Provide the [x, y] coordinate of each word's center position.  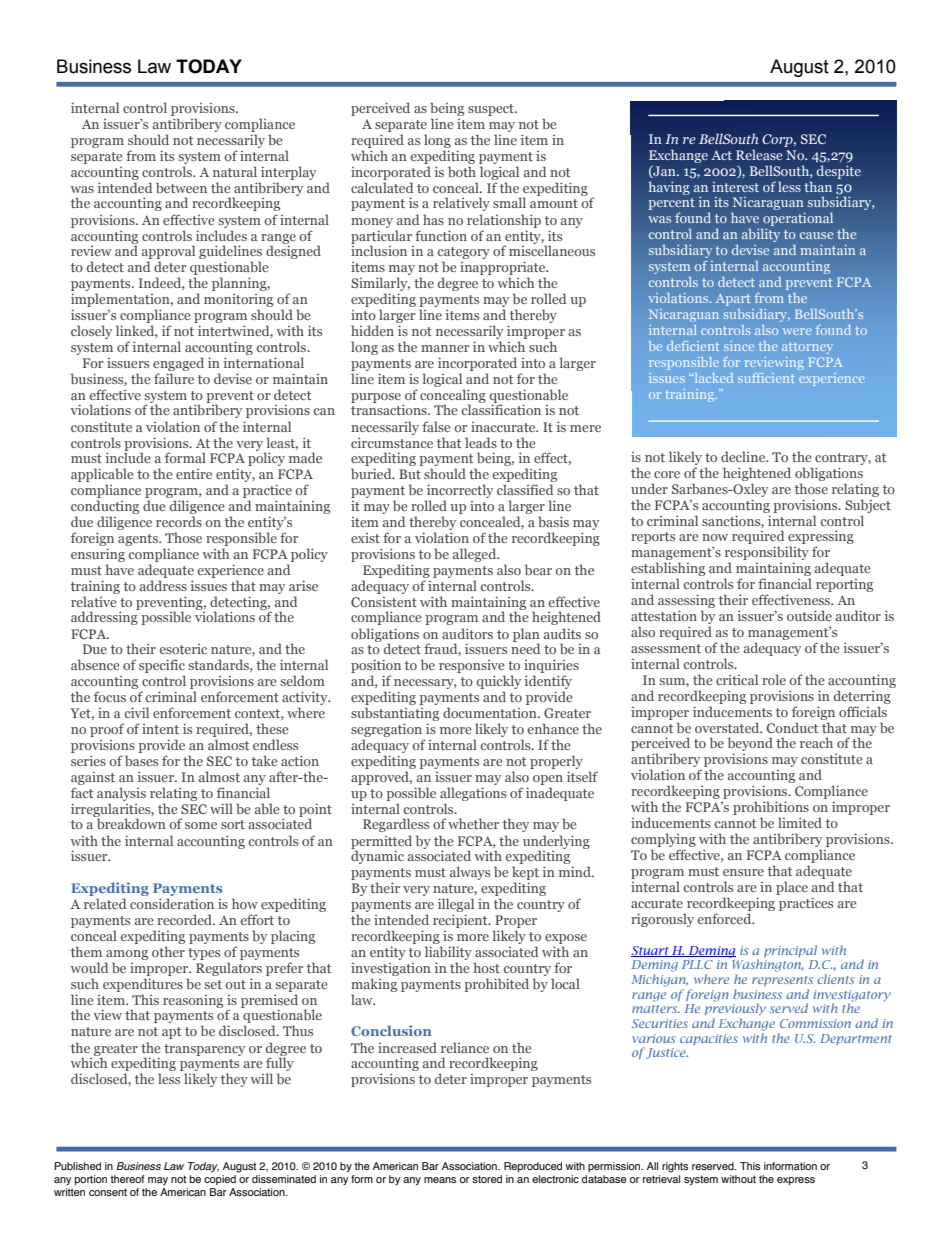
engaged [178, 364]
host [487, 967]
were [797, 331]
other [168, 951]
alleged [476, 555]
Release [759, 154]
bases [141, 760]
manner [445, 348]
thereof [127, 1179]
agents [139, 540]
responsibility [767, 554]
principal [790, 951]
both [462, 171]
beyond [750, 745]
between [181, 187]
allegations [473, 794]
